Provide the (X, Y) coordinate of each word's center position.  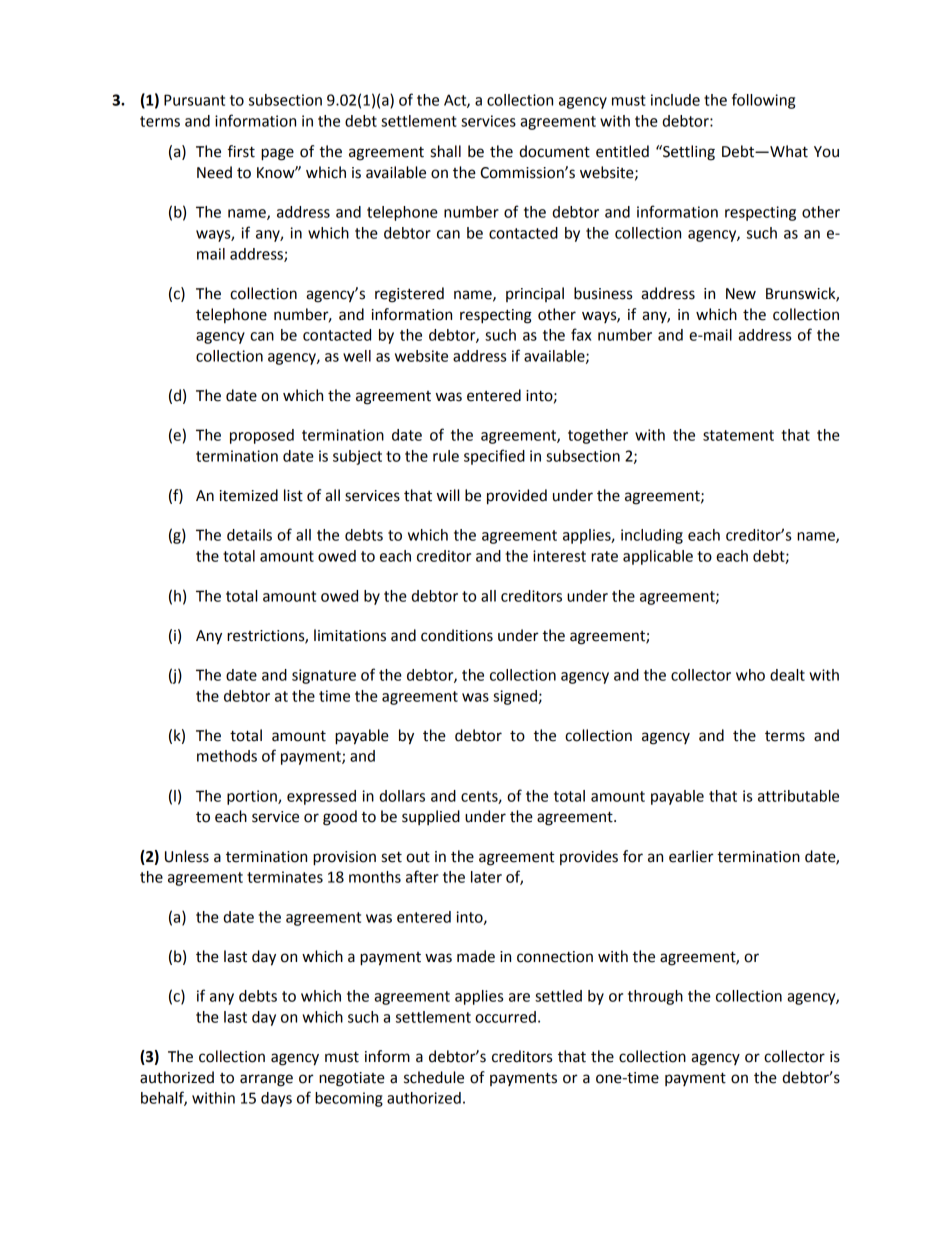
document (554, 151)
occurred (505, 1017)
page (277, 154)
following (763, 101)
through (655, 997)
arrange (266, 1080)
